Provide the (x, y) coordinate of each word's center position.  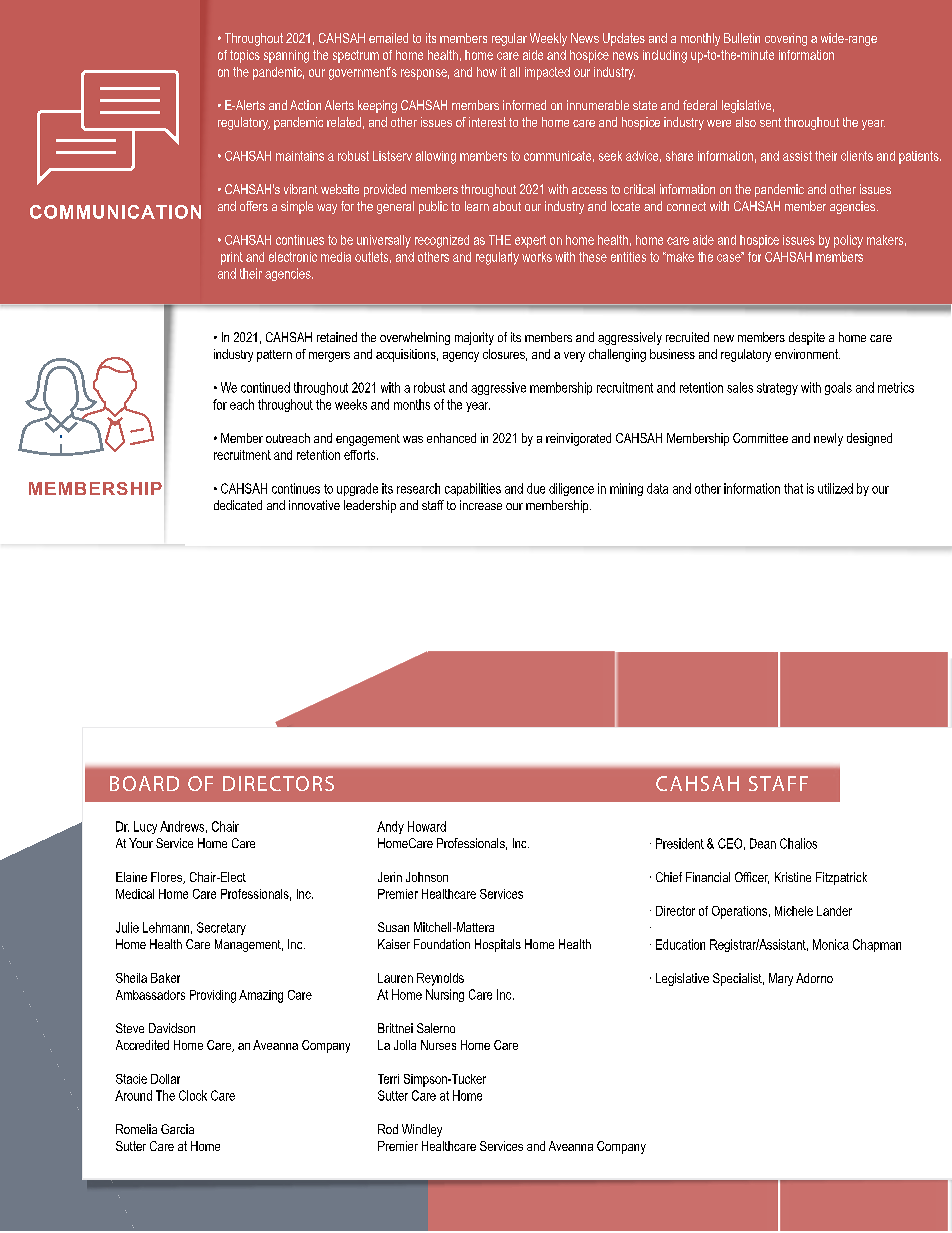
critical (639, 189)
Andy (390, 827)
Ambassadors (150, 995)
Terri (388, 1079)
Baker (165, 978)
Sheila (131, 978)
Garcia (177, 1129)
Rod (388, 1129)
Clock (193, 1095)
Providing (213, 996)
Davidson (172, 1028)
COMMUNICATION (115, 212)
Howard (427, 826)
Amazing (261, 996)
